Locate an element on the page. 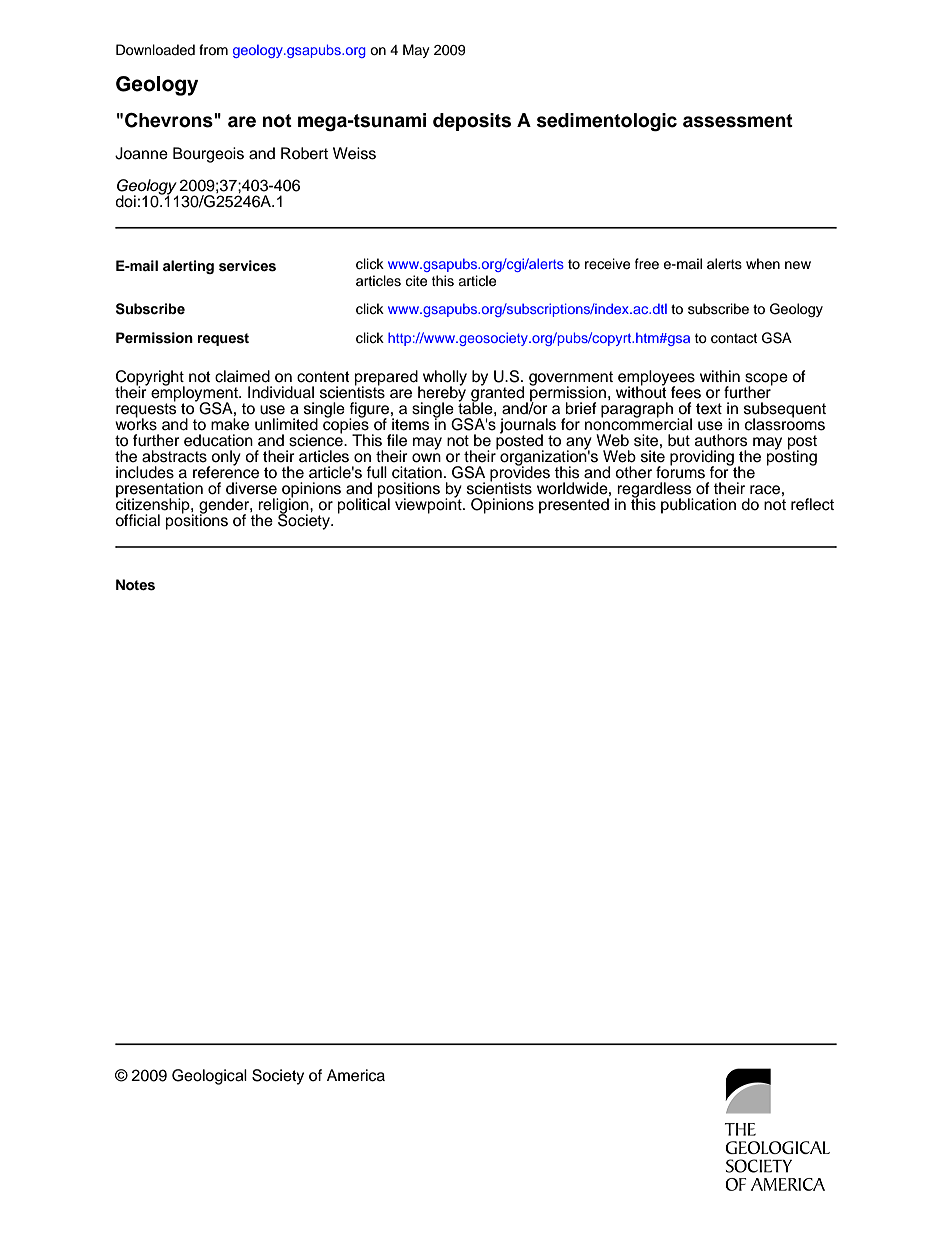  when is located at coordinates (763, 264).
